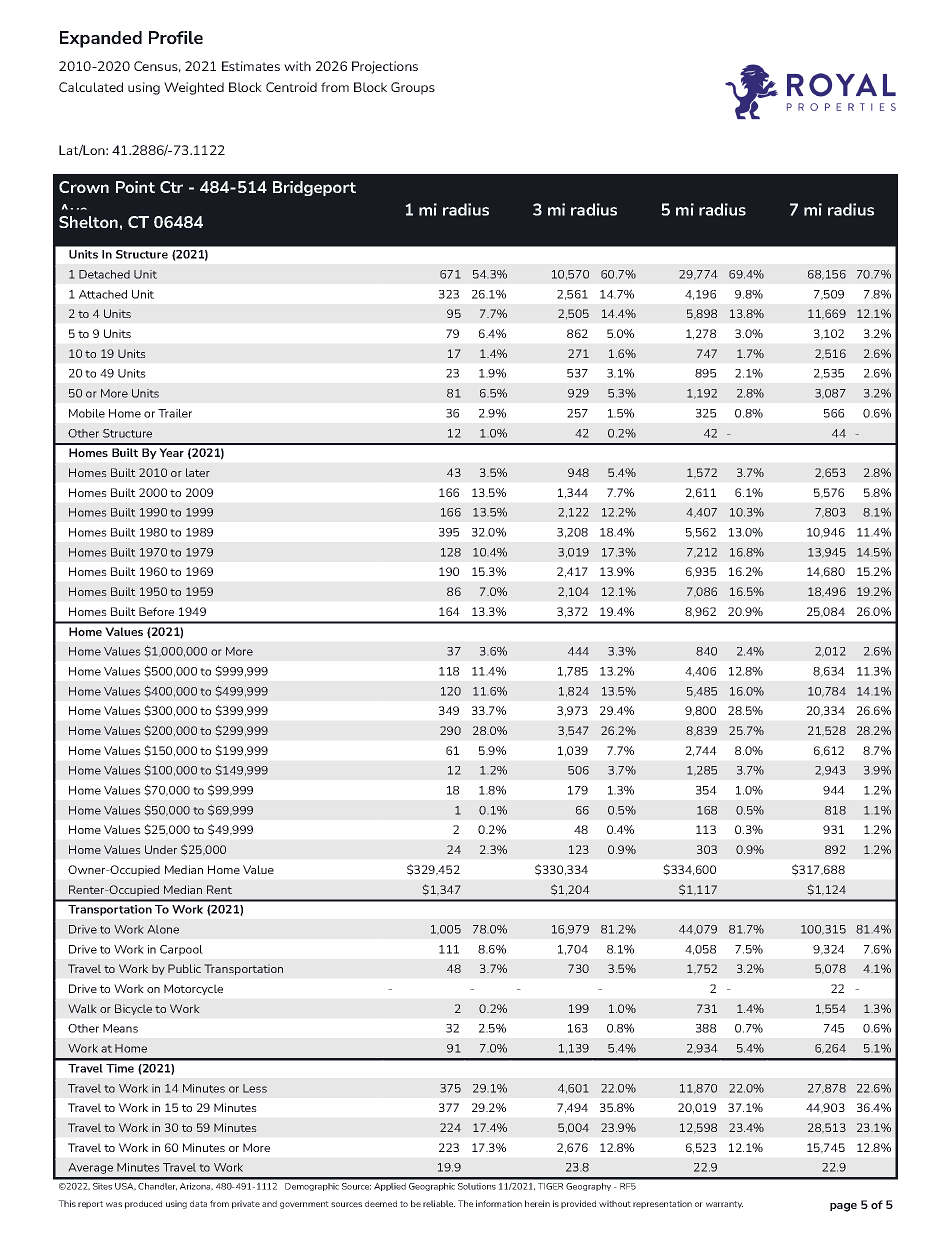 Image resolution: width=952 pixels, height=1233 pixels. What do you see at coordinates (181, 950) in the page?
I see `Carpool` at bounding box center [181, 950].
